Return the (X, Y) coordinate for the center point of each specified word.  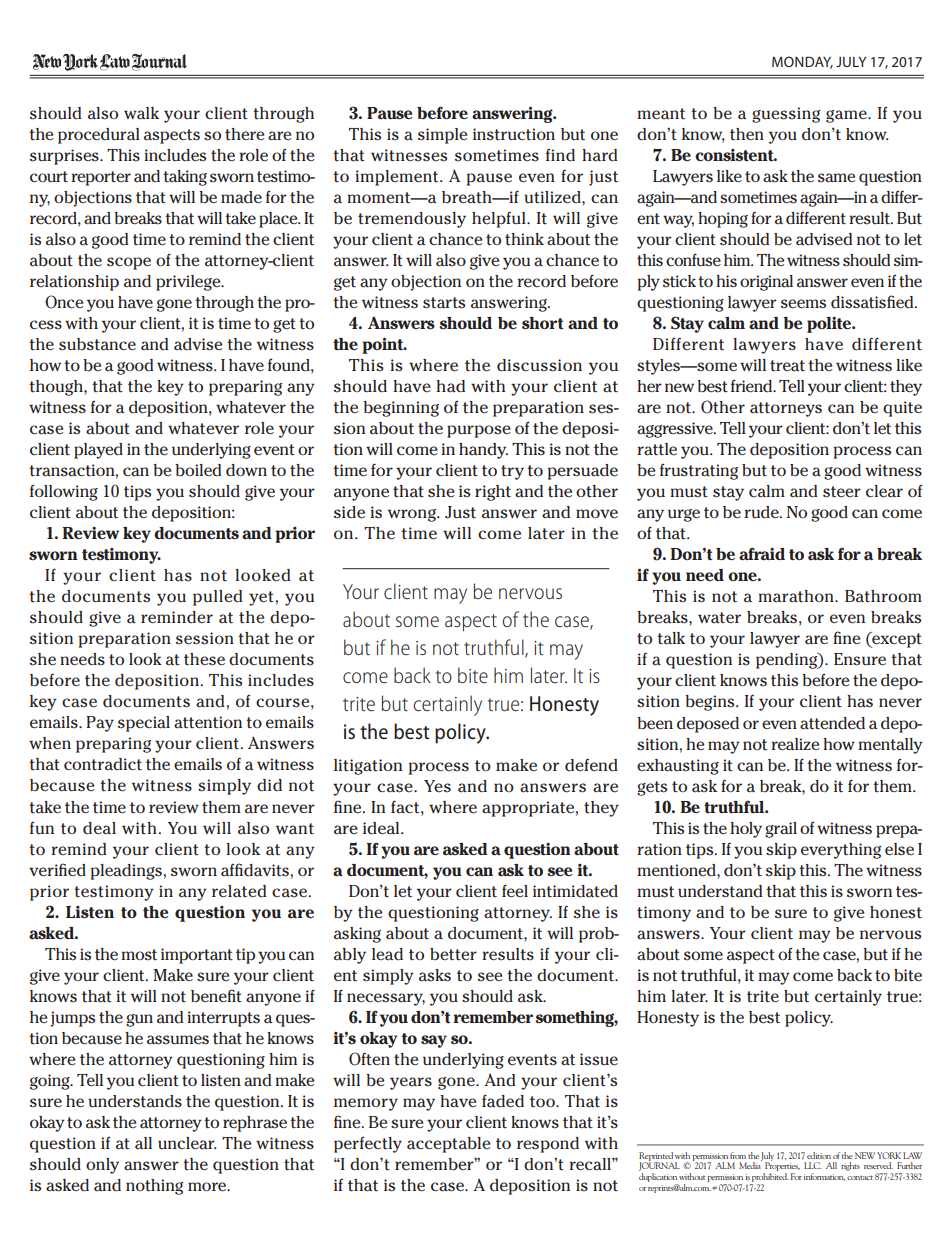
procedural (99, 136)
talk (671, 638)
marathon (797, 596)
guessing (786, 115)
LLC (813, 1165)
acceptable (448, 1145)
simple (442, 136)
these (204, 659)
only (102, 1166)
